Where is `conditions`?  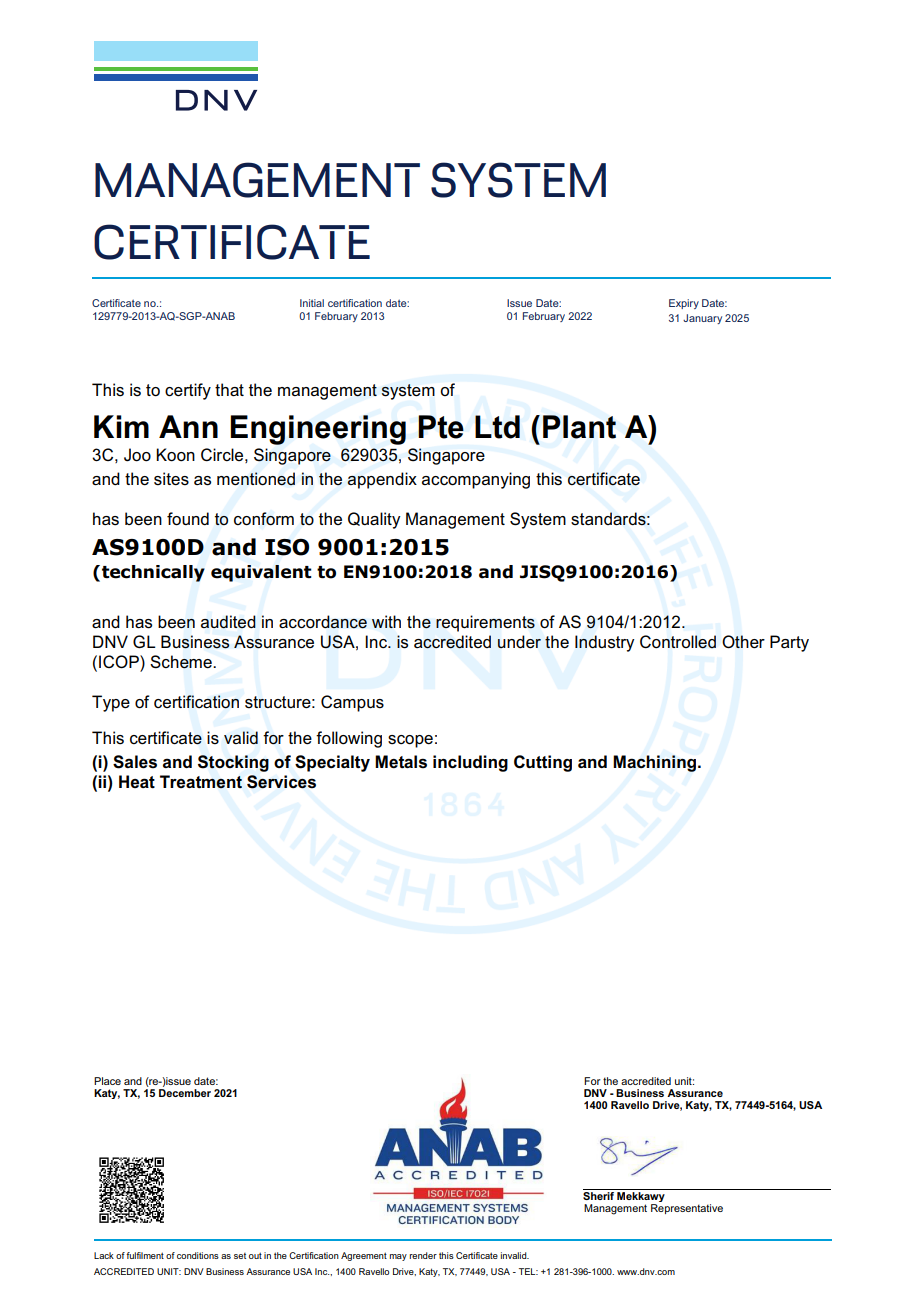
conditions is located at coordinates (198, 1255).
